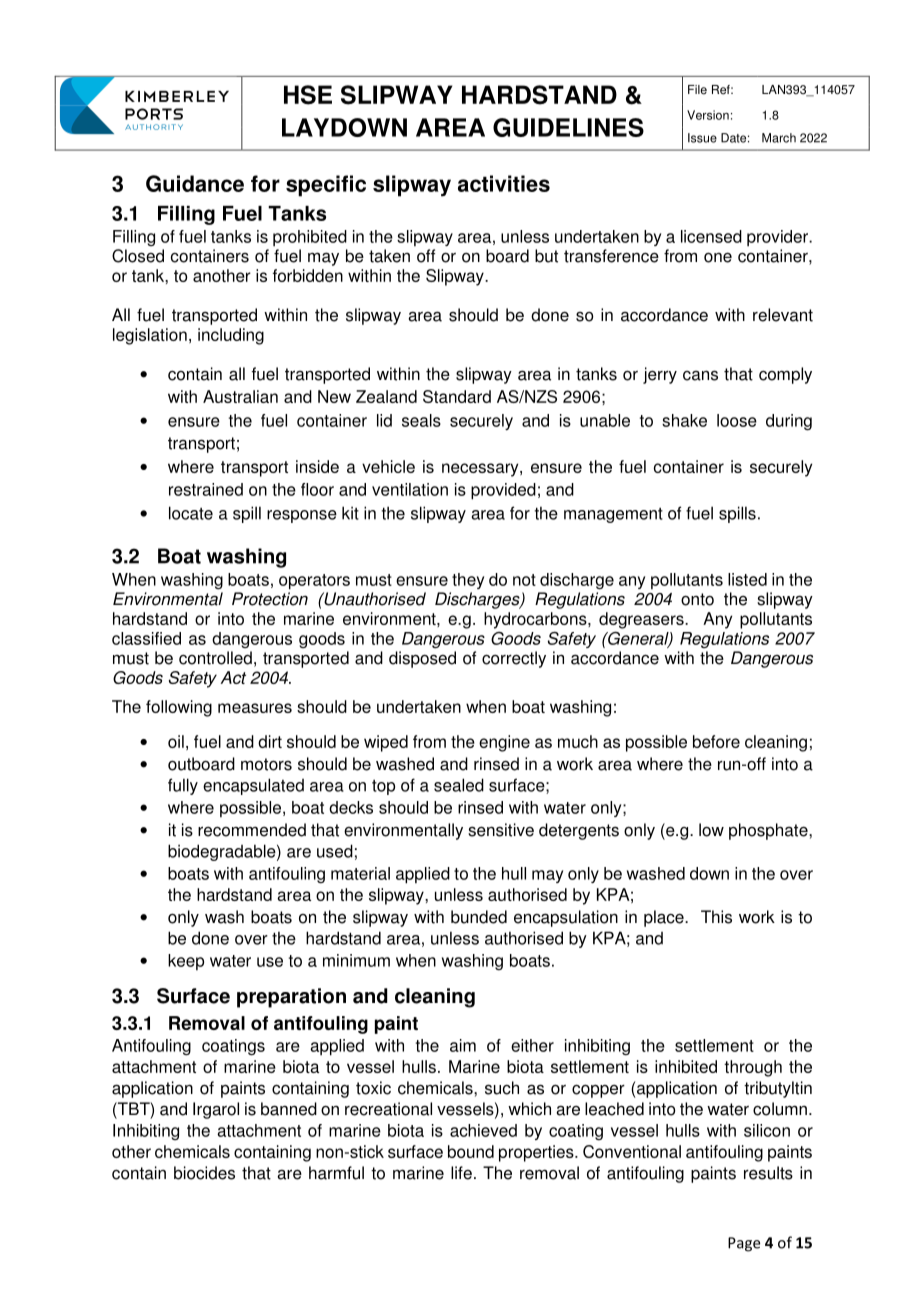  Describe the element at coordinates (716, 917) in the image. I see `This` at that location.
